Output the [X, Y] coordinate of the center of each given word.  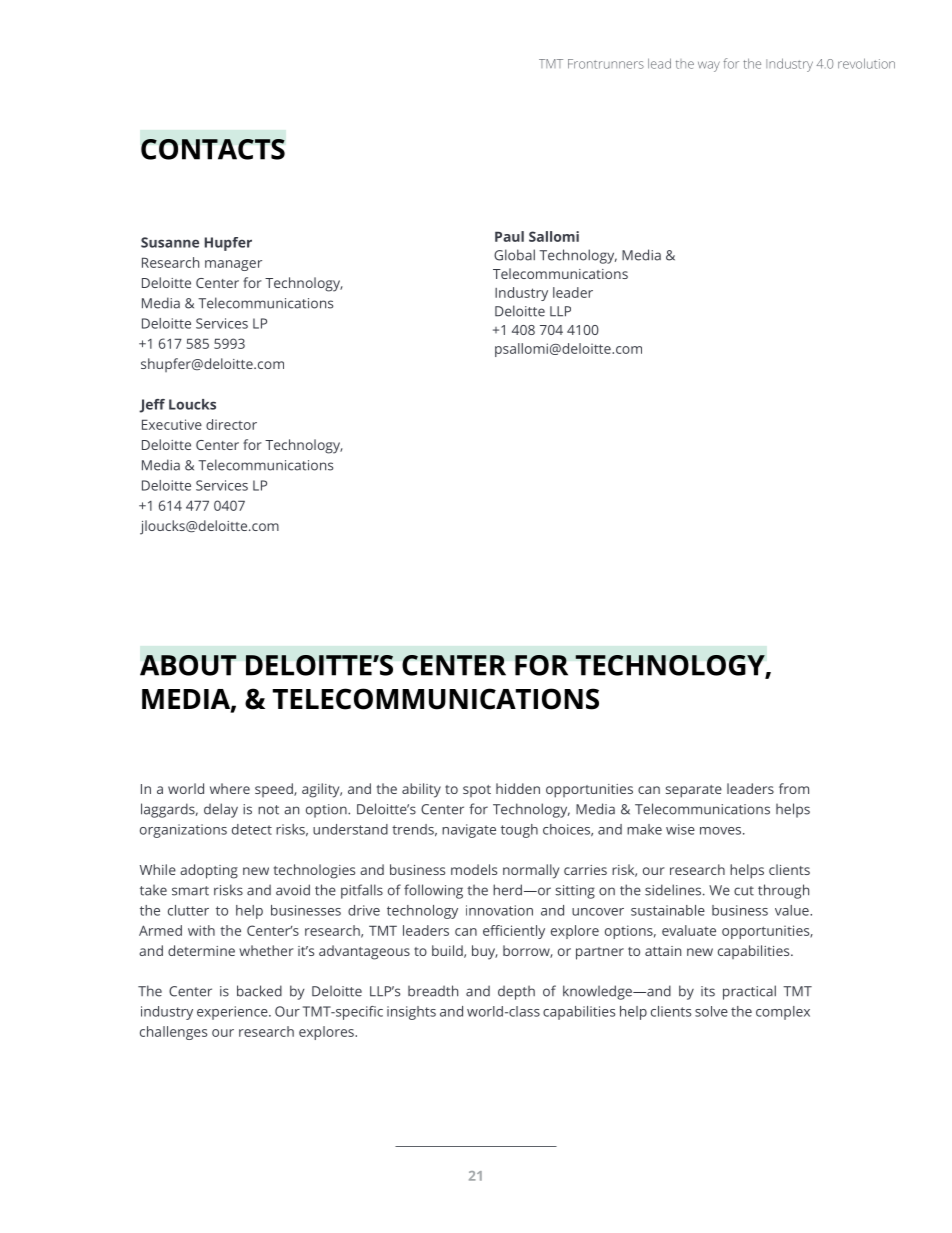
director [231, 424]
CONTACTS [213, 149]
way [709, 66]
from [794, 788]
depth [516, 992]
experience [233, 1013]
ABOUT [188, 665]
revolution [866, 63]
